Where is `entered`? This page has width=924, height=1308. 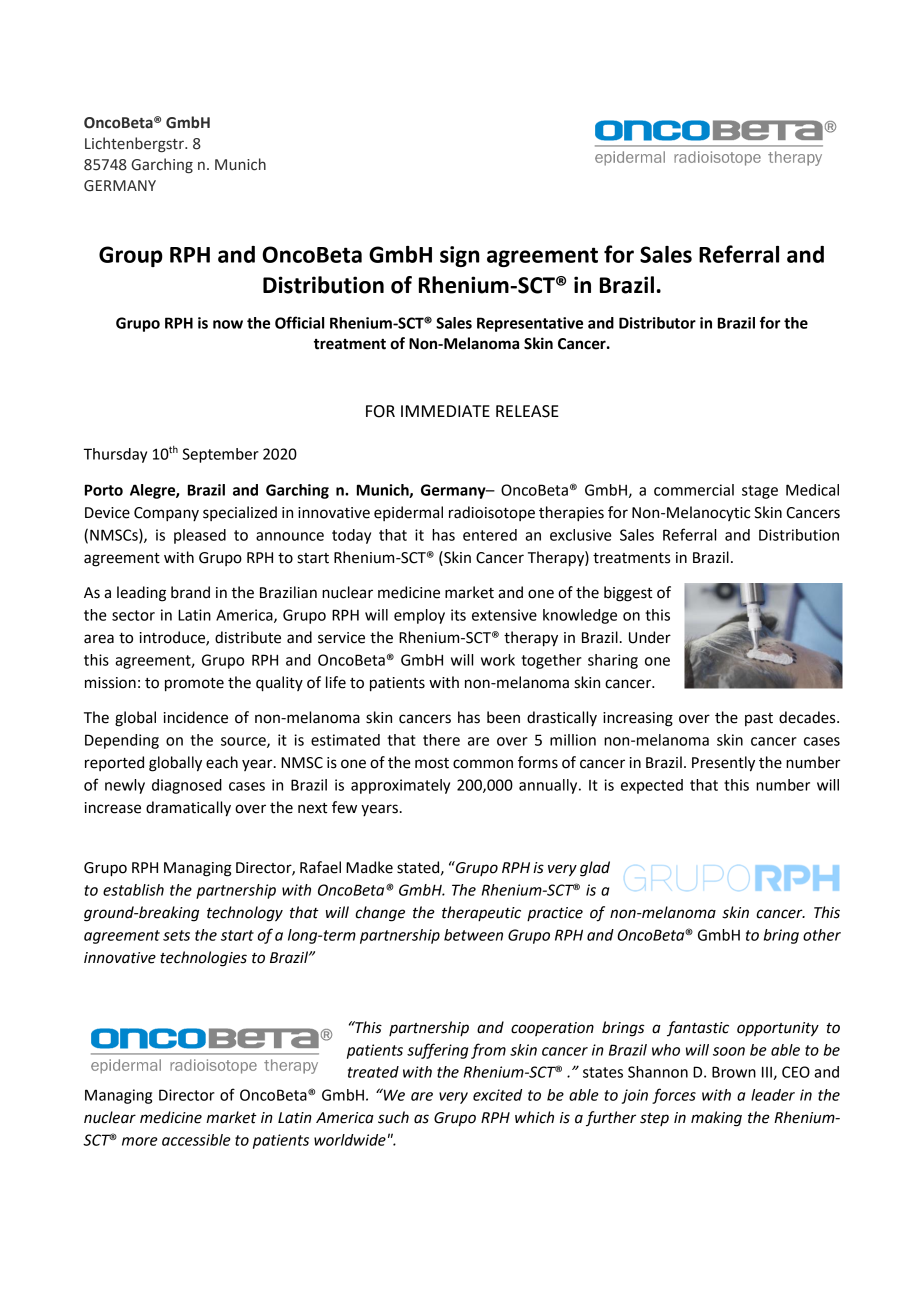
entered is located at coordinates (490, 535).
